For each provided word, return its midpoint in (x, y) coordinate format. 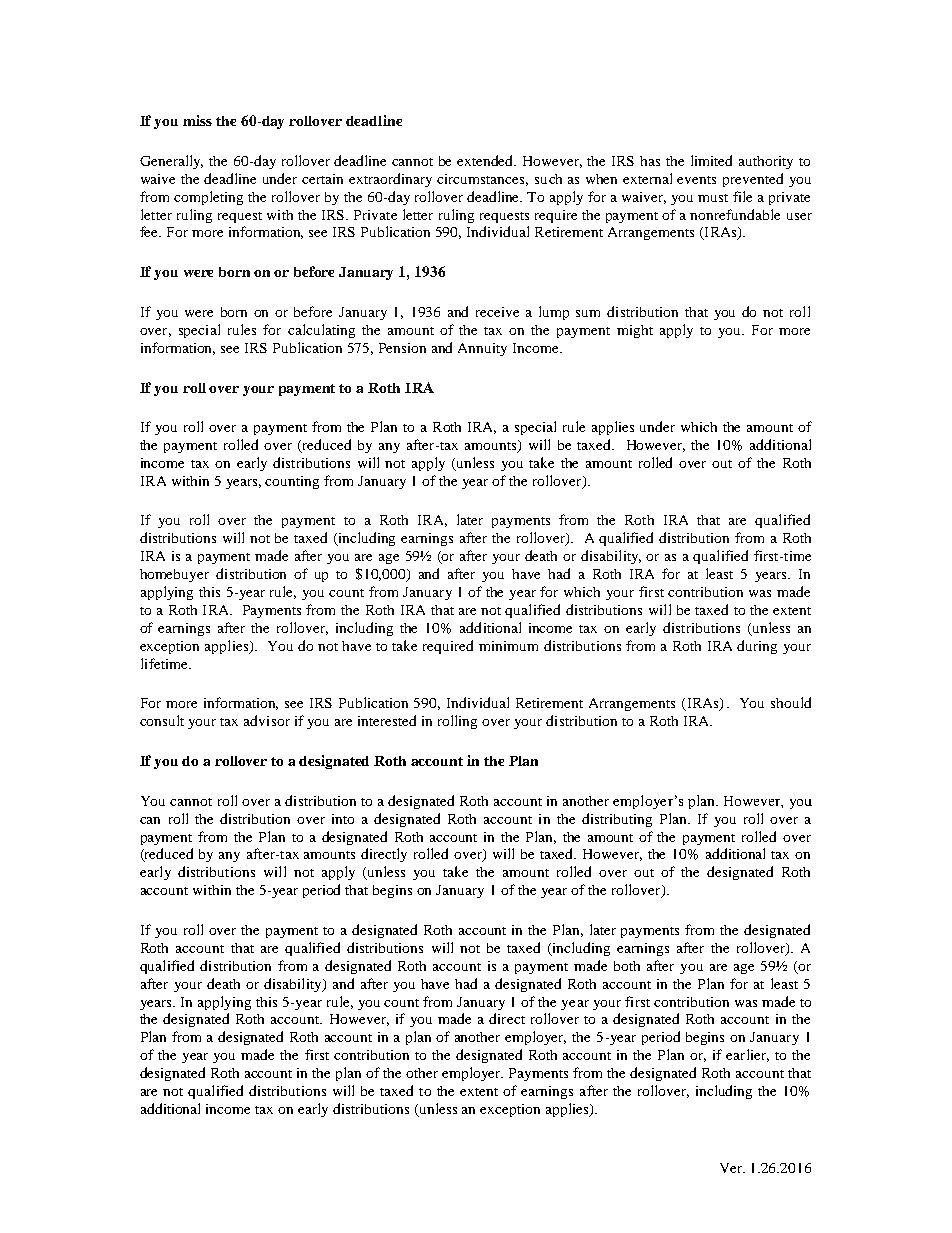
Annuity (482, 349)
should (791, 702)
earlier (747, 1055)
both (627, 966)
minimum (508, 646)
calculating (321, 331)
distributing (617, 820)
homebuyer (174, 575)
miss (197, 120)
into (343, 819)
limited (711, 160)
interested (387, 720)
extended (486, 160)
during (757, 647)
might (635, 331)
